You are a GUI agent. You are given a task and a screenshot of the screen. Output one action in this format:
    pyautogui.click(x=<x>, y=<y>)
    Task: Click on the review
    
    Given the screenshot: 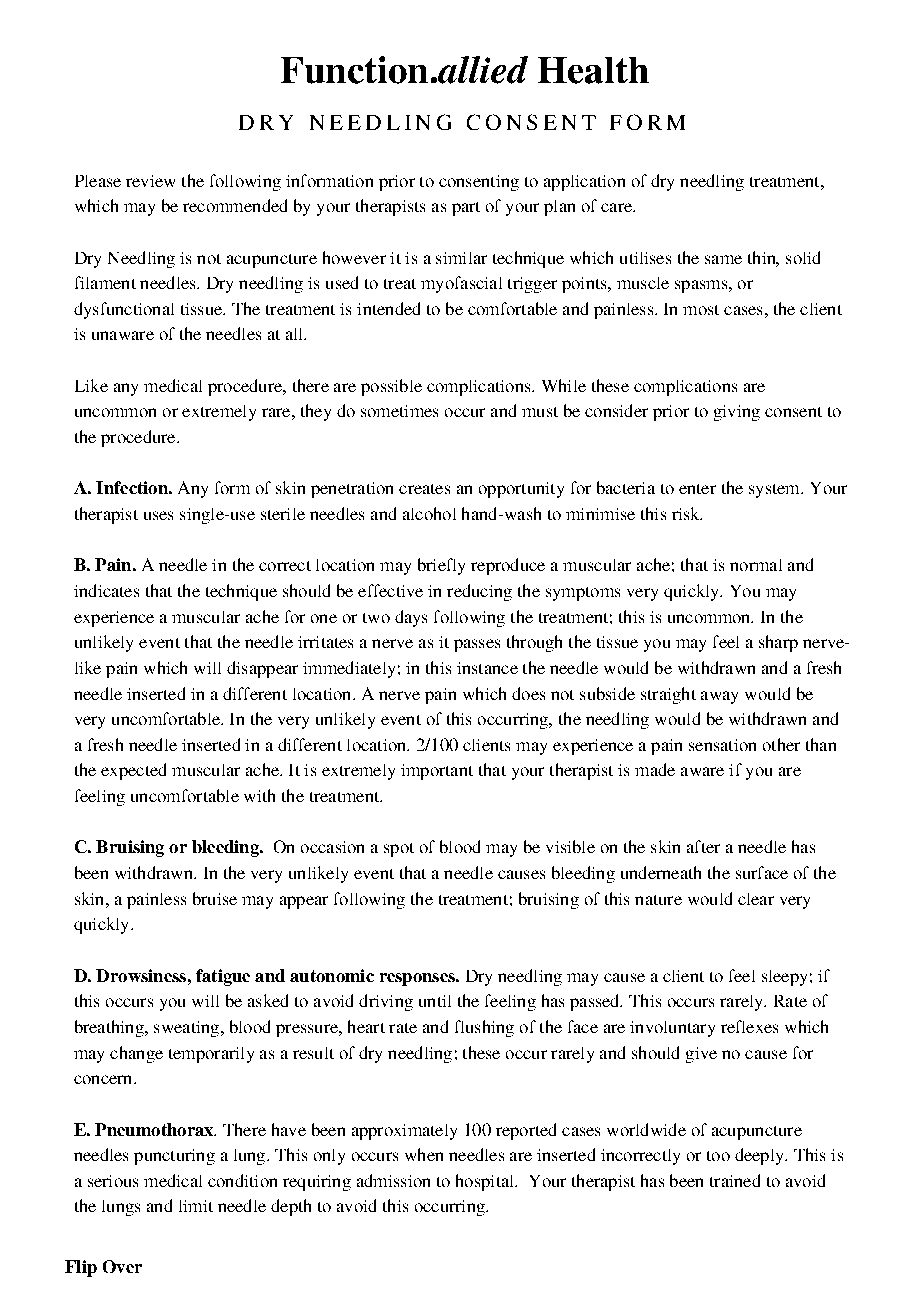 What is the action you would take?
    pyautogui.click(x=150, y=181)
